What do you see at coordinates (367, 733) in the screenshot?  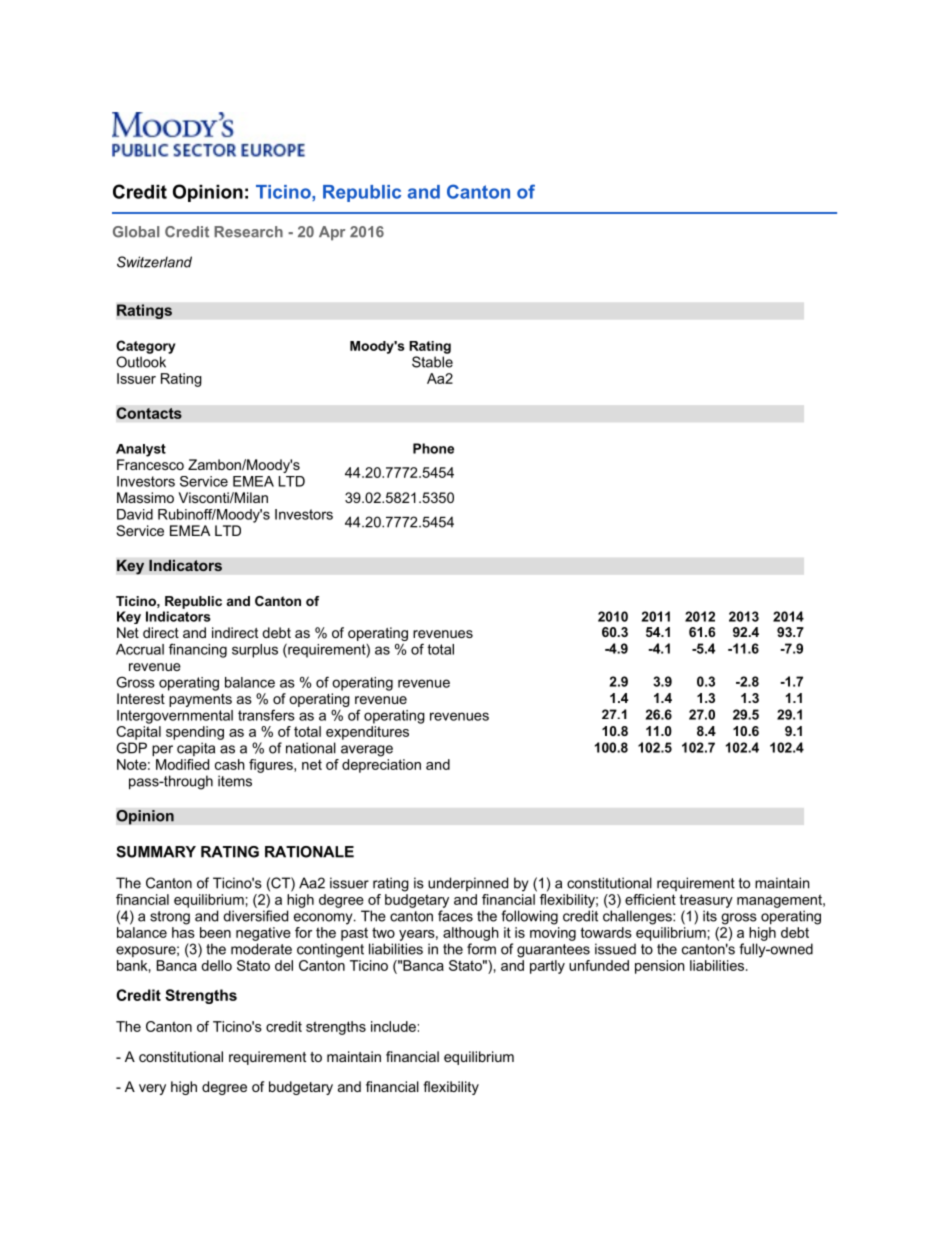 I see `expenditures` at bounding box center [367, 733].
